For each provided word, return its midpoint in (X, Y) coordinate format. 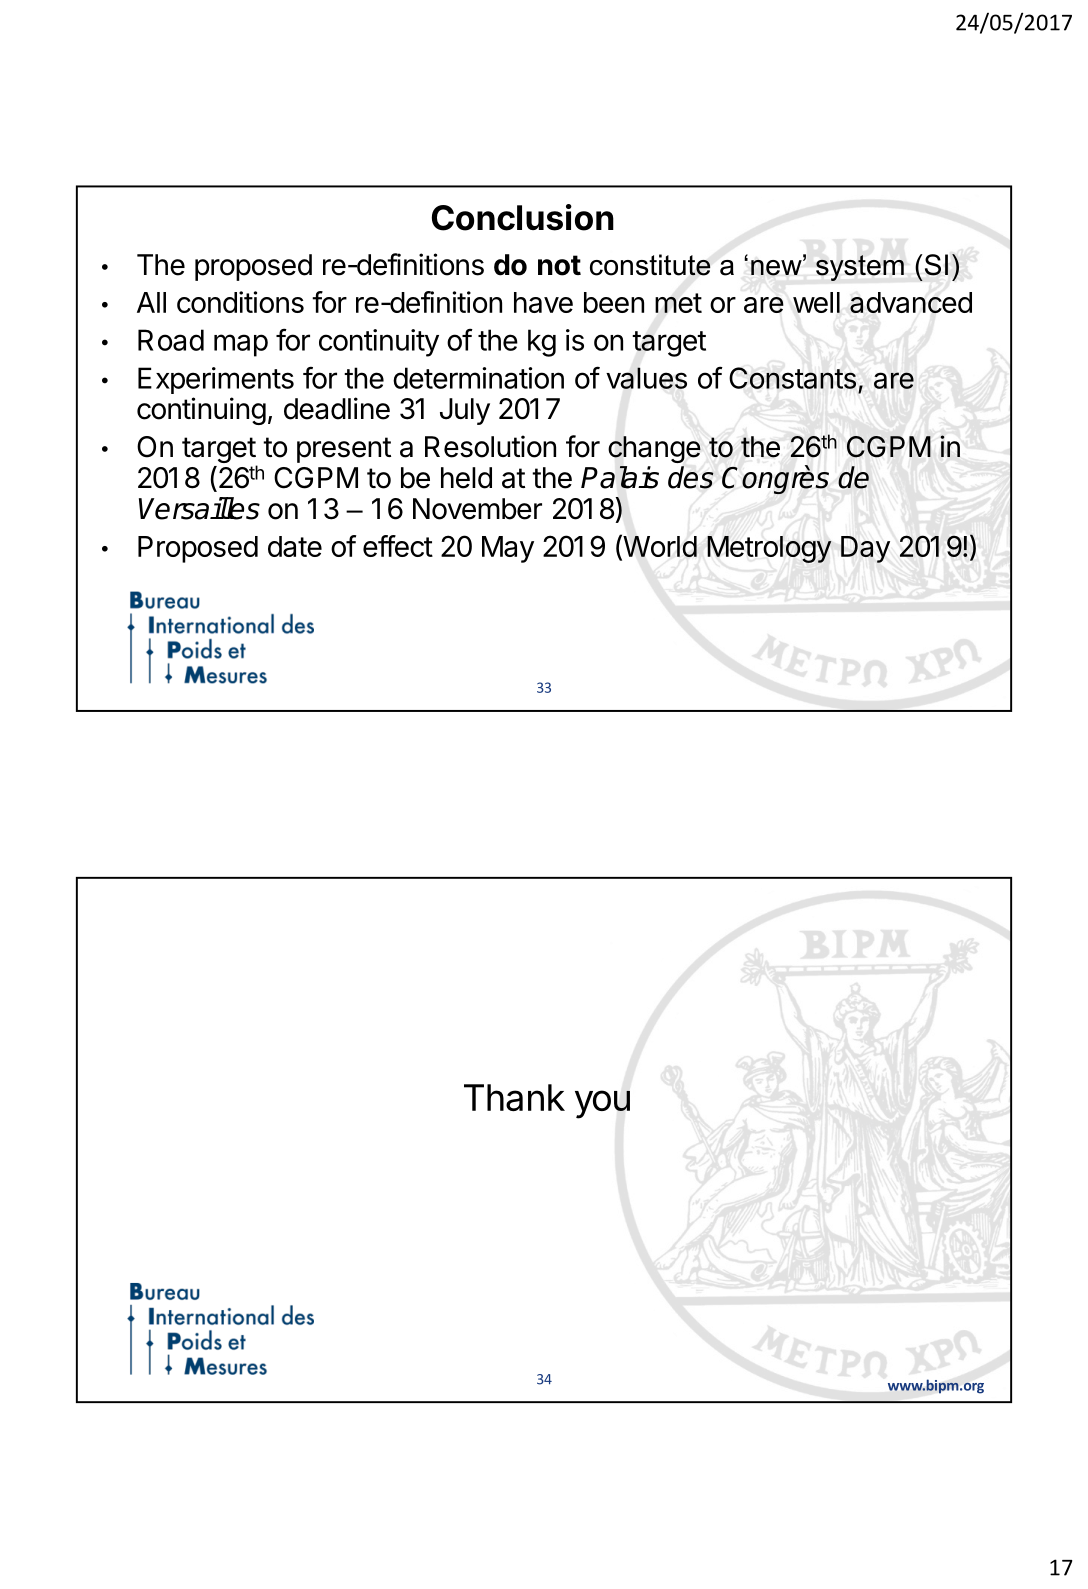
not (559, 265)
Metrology (769, 549)
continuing (201, 411)
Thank (514, 1097)
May (508, 549)
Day (865, 549)
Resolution (490, 446)
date (295, 546)
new (777, 266)
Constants (792, 378)
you (602, 1104)
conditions (240, 302)
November (477, 509)
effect (398, 546)
